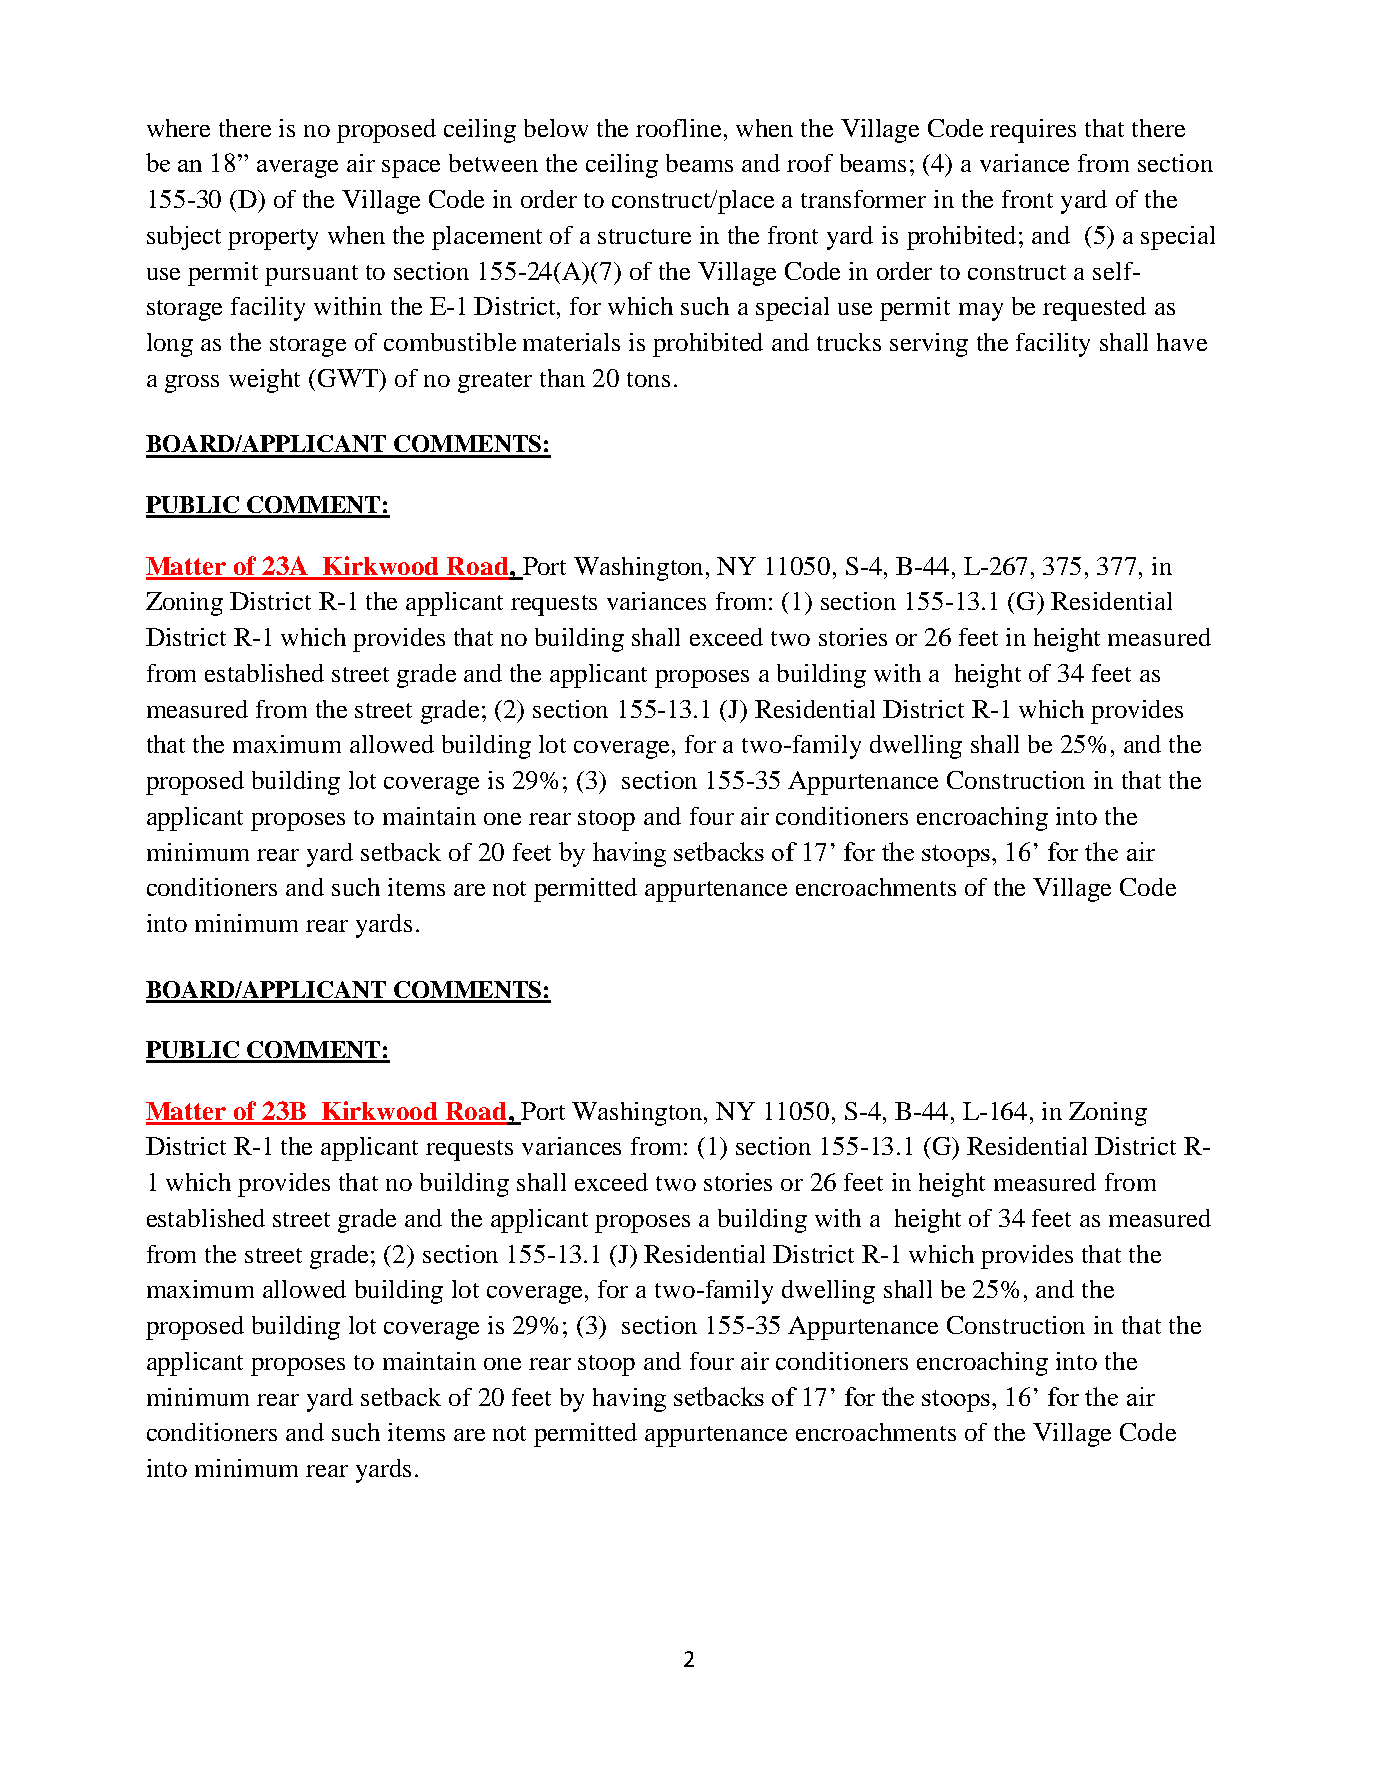  Describe the element at coordinates (264, 381) in the image. I see `weight` at that location.
